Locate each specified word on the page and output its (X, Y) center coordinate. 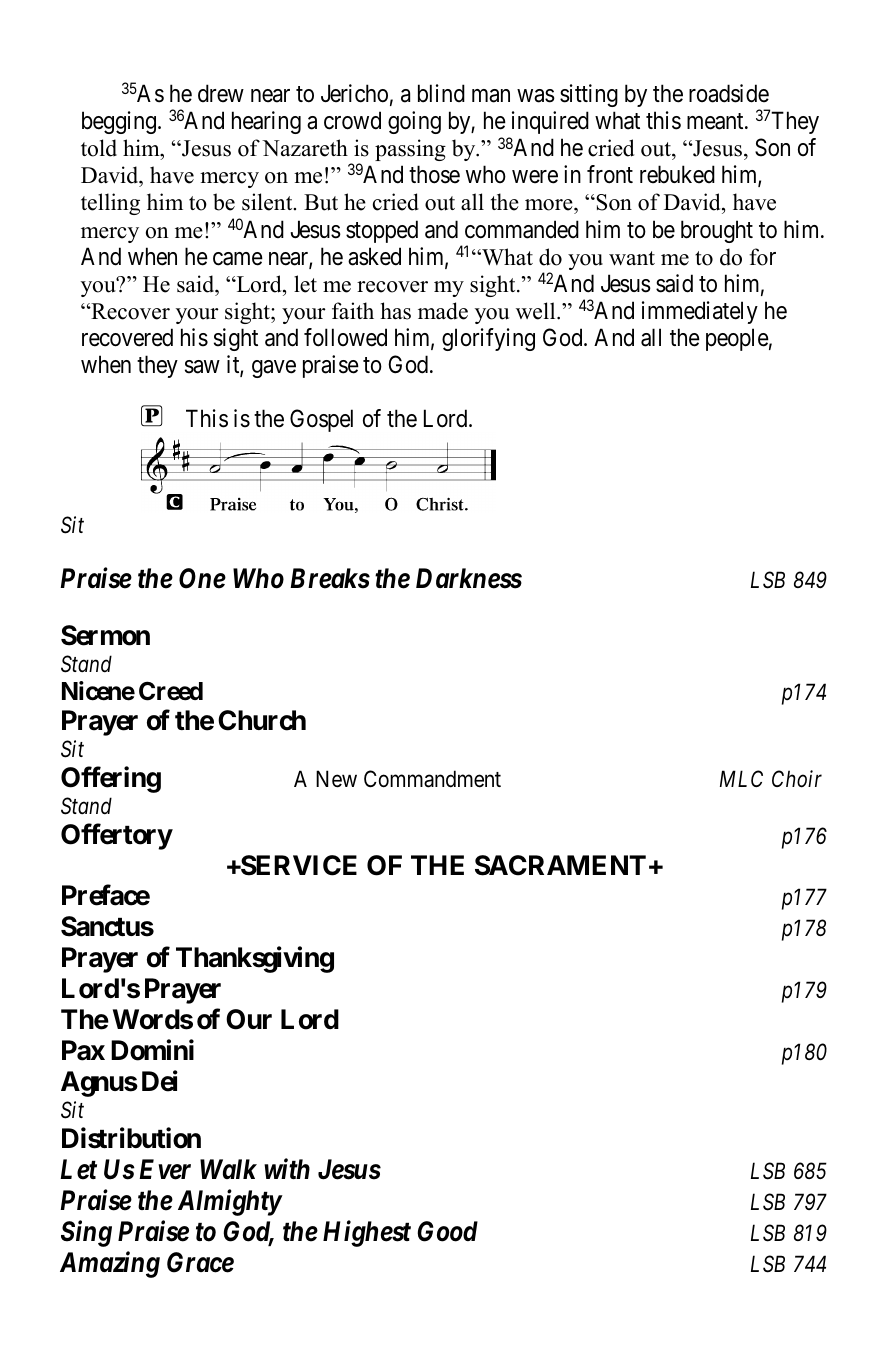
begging (119, 122)
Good (447, 1231)
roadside (729, 93)
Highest (367, 1233)
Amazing (110, 1264)
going (414, 122)
